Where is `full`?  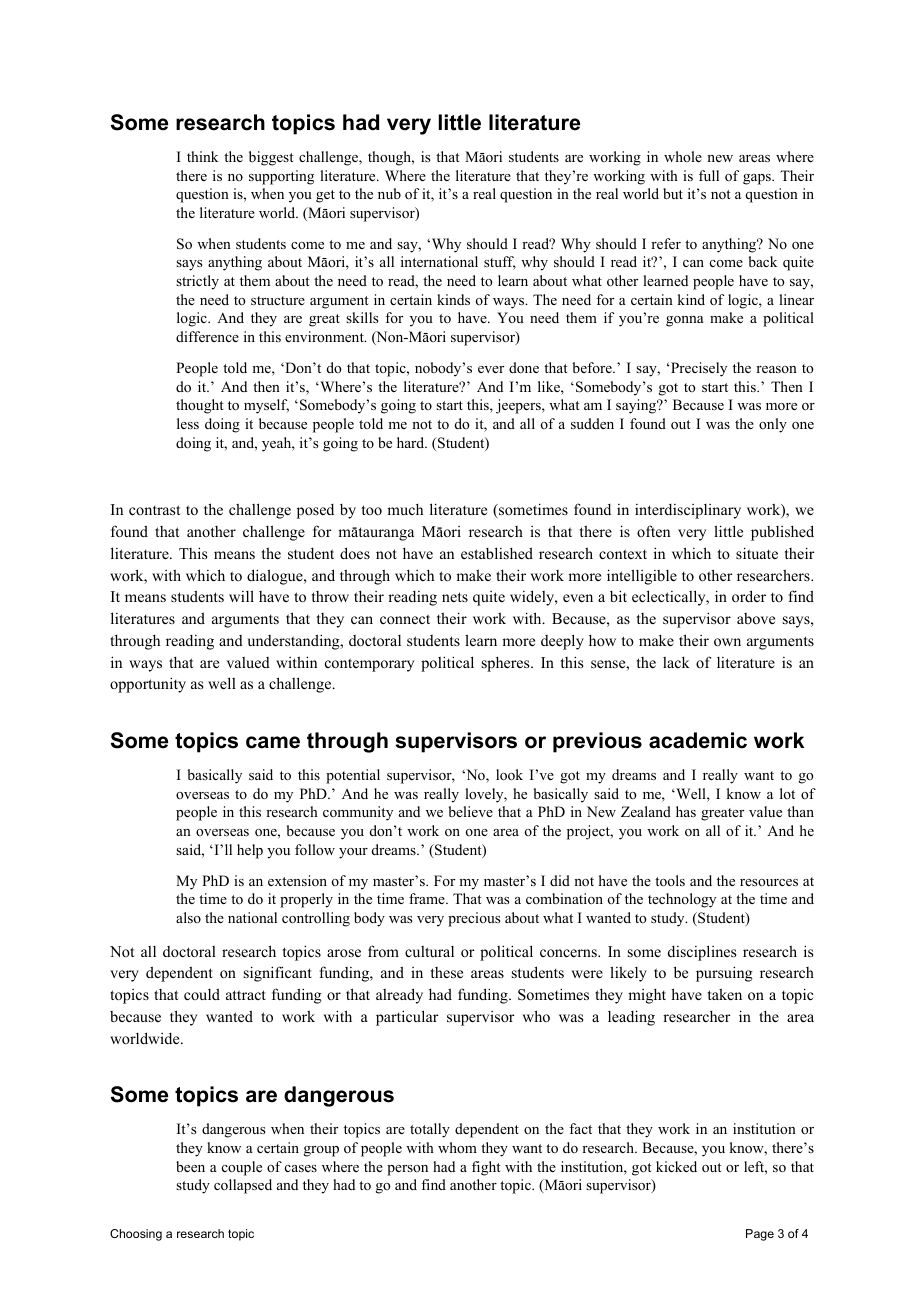 full is located at coordinates (709, 175).
